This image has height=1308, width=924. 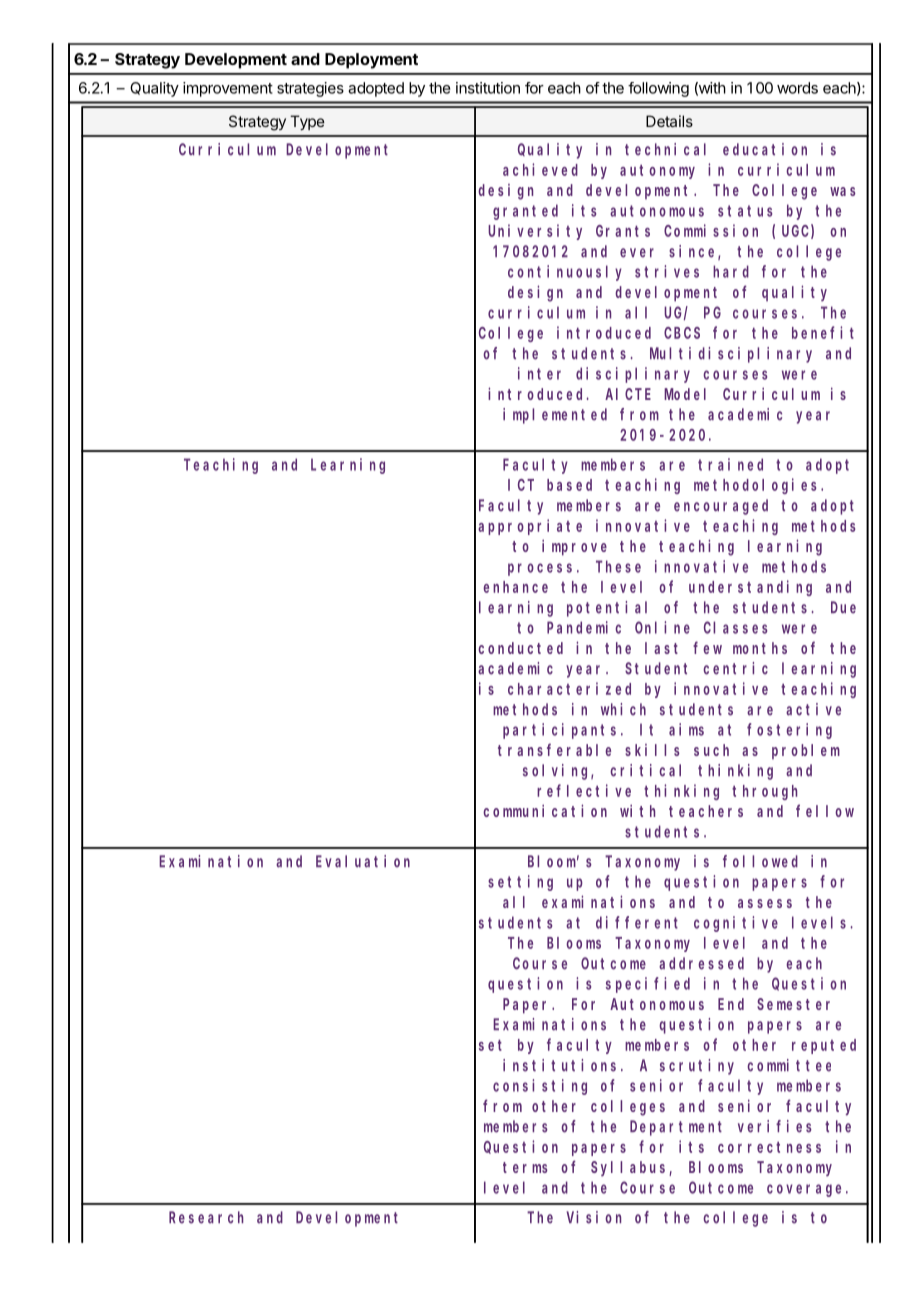 I want to click on terms, so click(x=525, y=1167).
